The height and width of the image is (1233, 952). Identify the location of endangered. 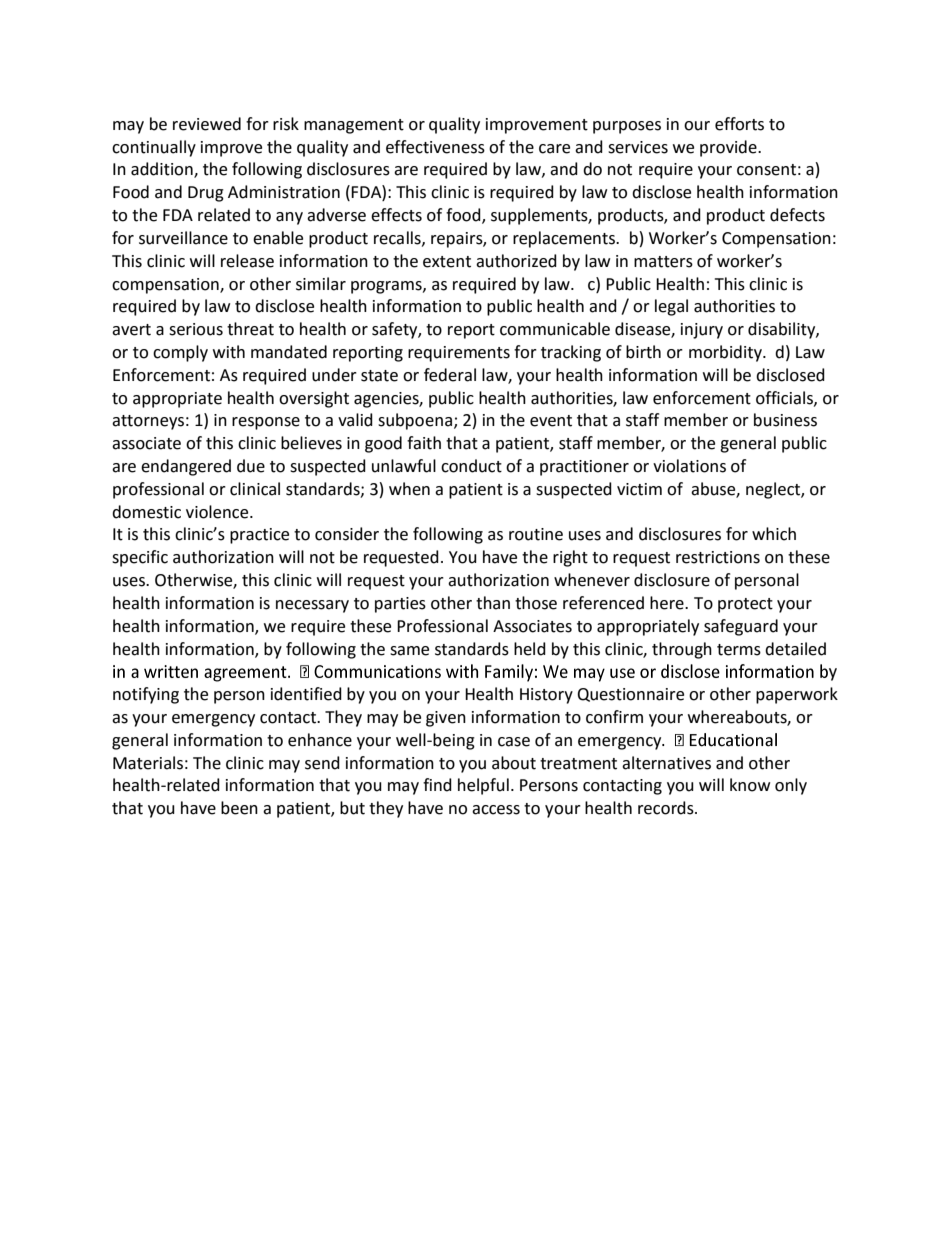
(186, 467).
